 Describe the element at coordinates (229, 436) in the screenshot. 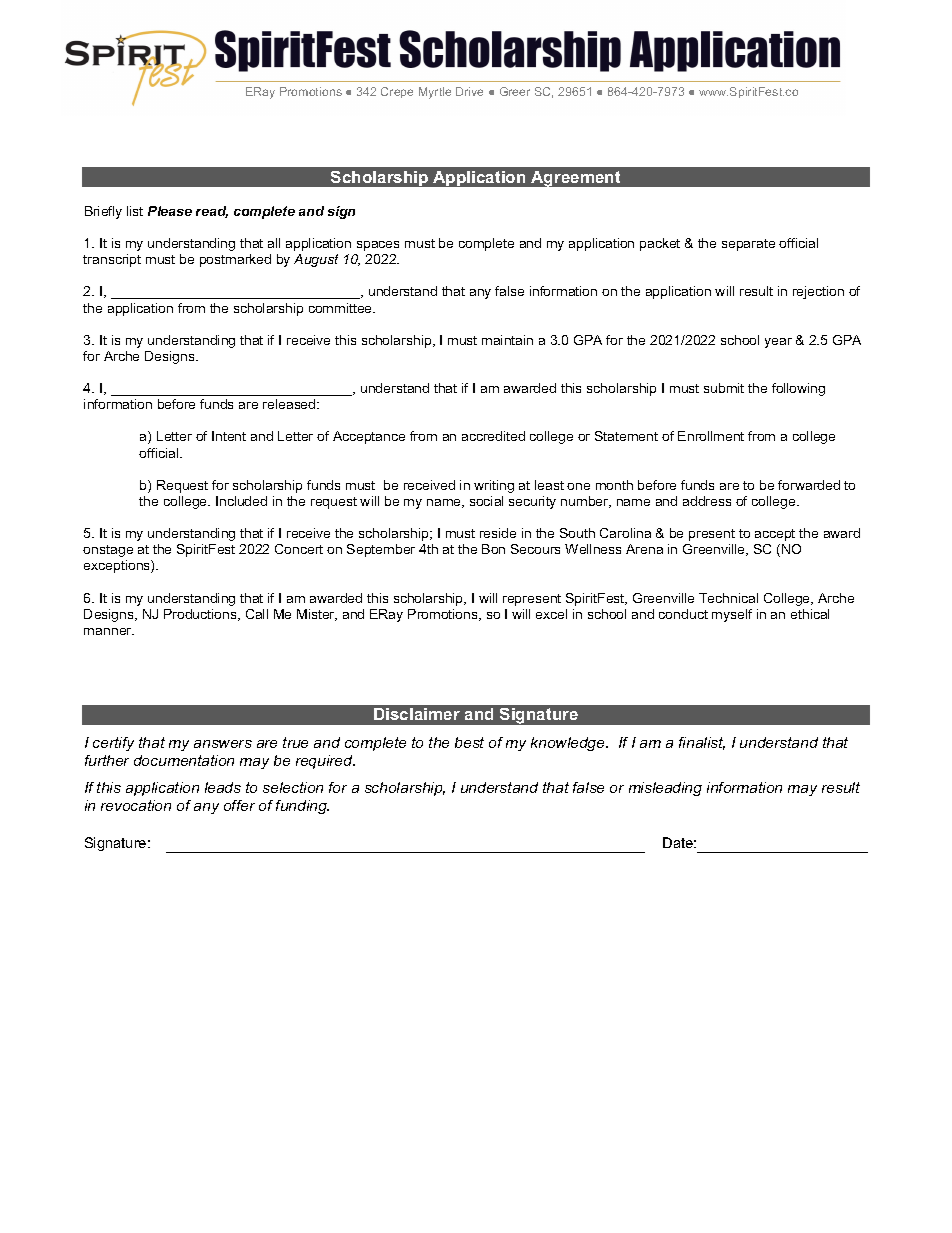

I see `Intent` at that location.
